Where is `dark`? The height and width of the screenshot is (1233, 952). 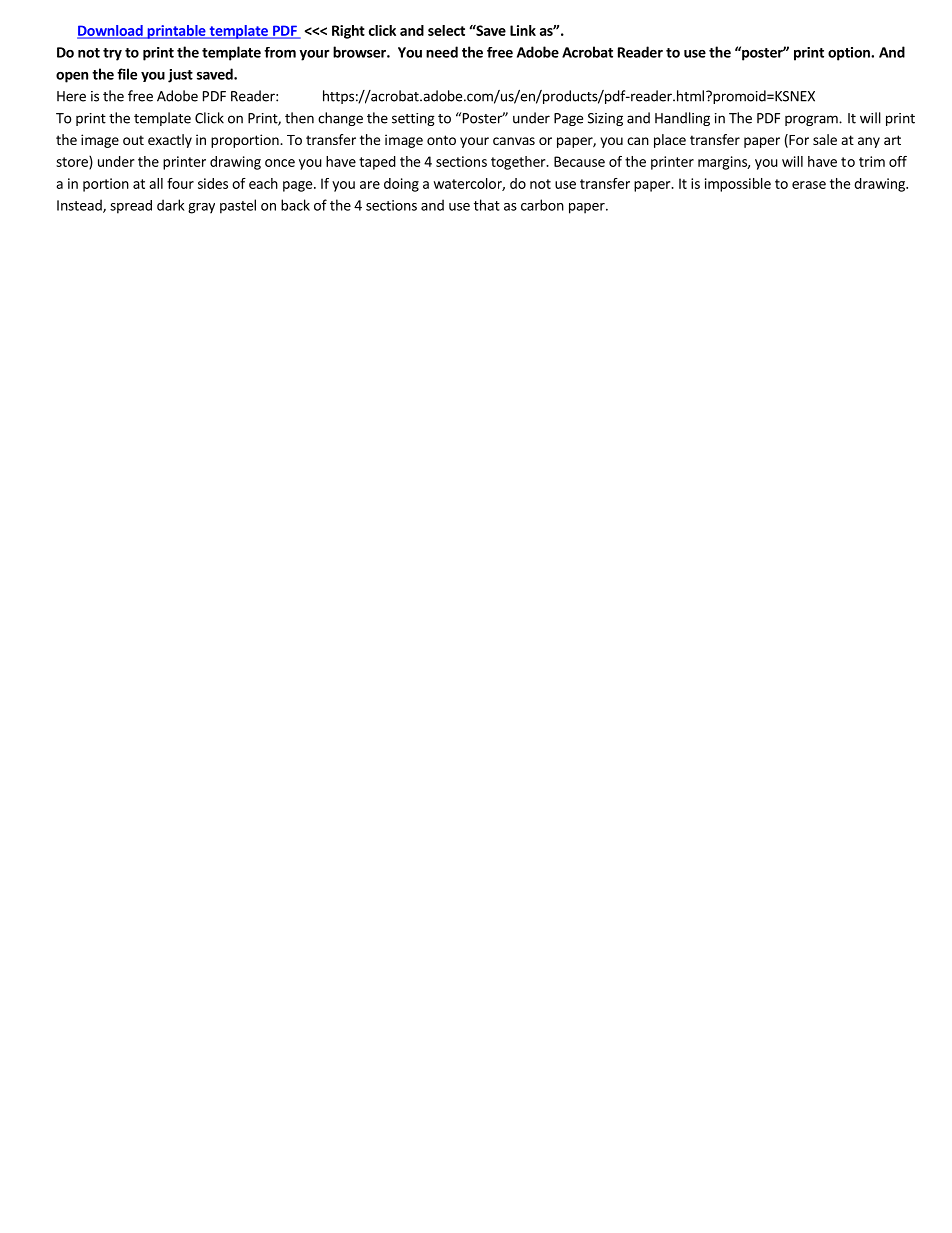
dark is located at coordinates (171, 205).
